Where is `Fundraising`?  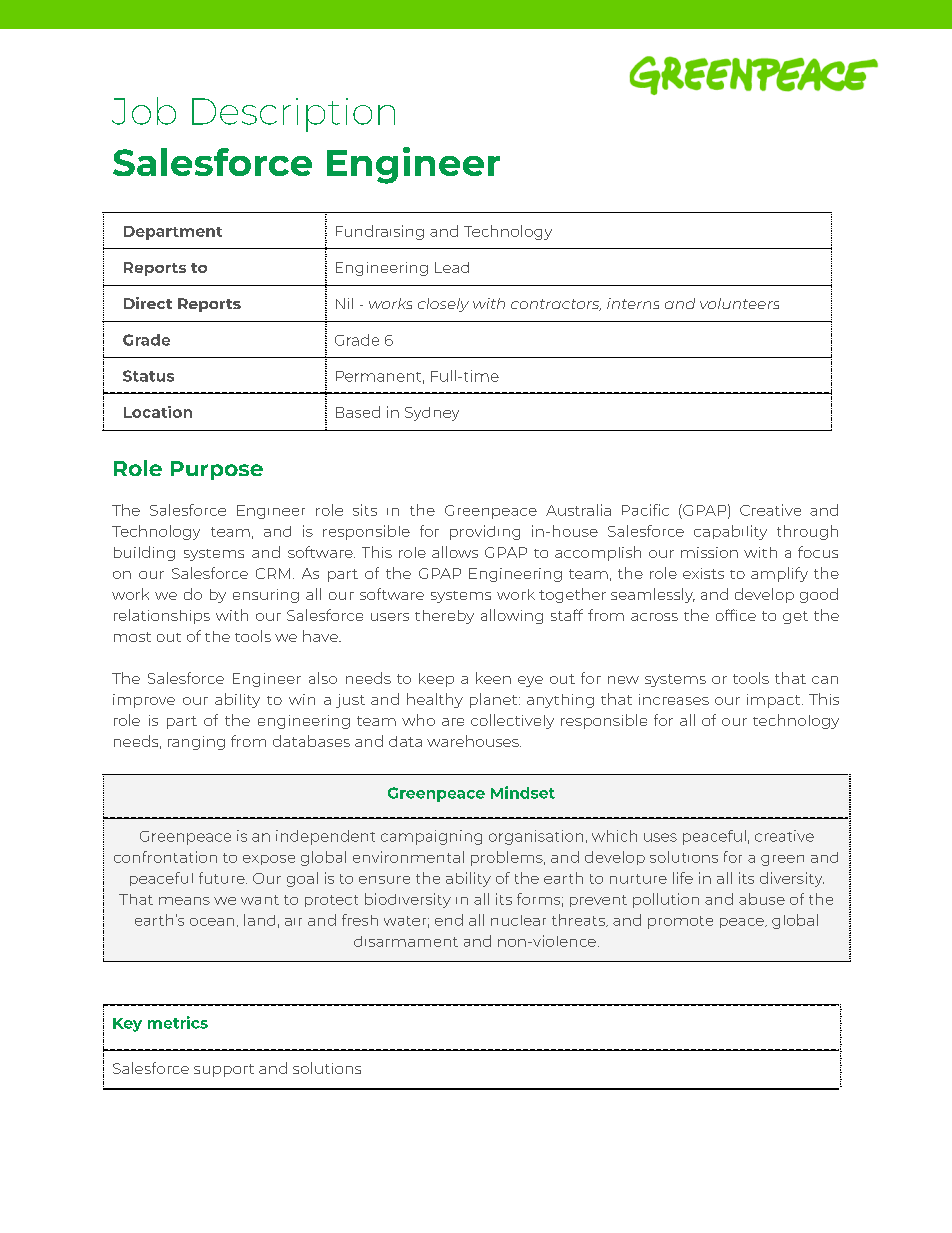
Fundraising is located at coordinates (380, 232).
